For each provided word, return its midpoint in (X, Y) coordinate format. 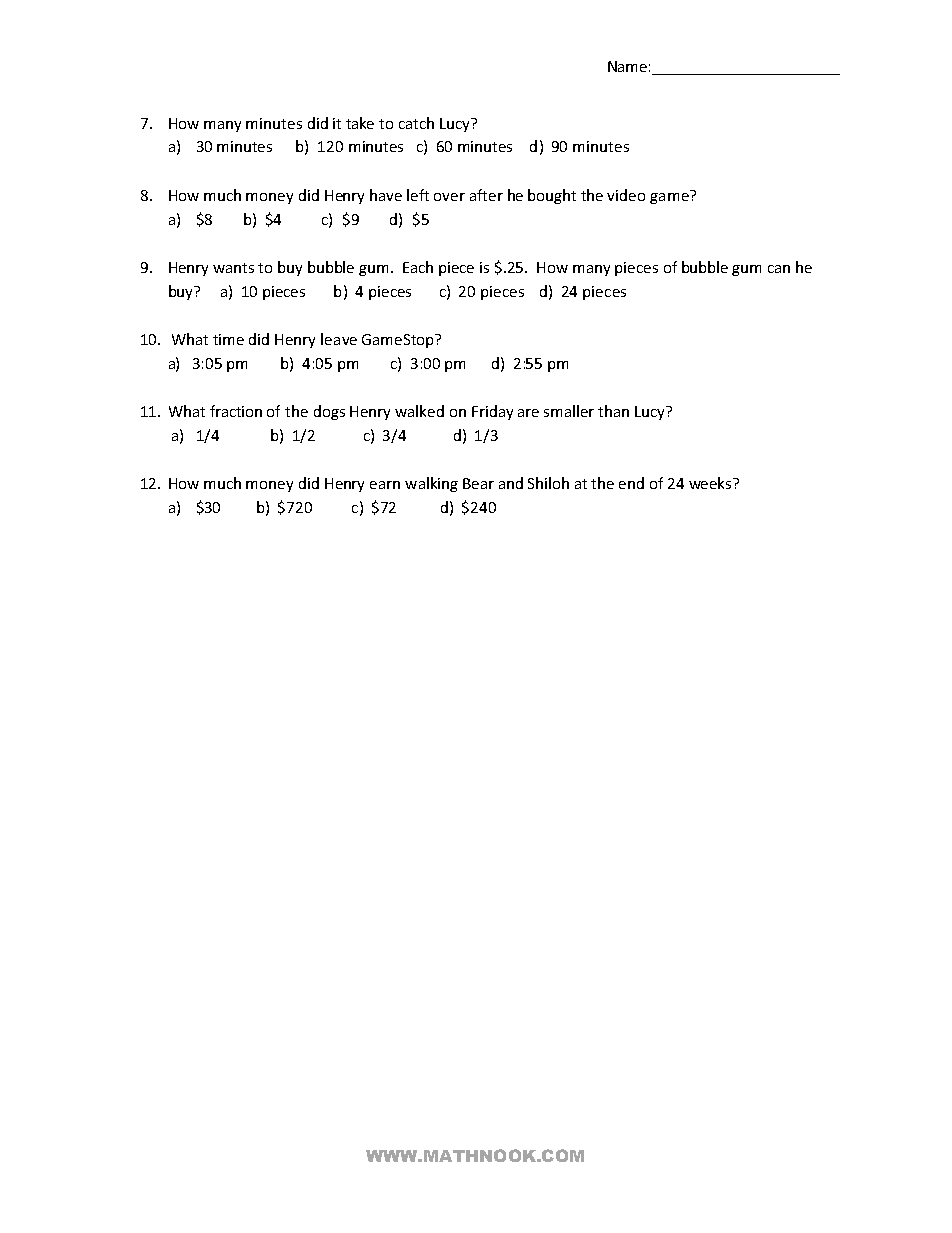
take (360, 123)
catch (416, 123)
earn (385, 485)
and (511, 483)
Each (418, 267)
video (626, 195)
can (779, 269)
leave (339, 339)
